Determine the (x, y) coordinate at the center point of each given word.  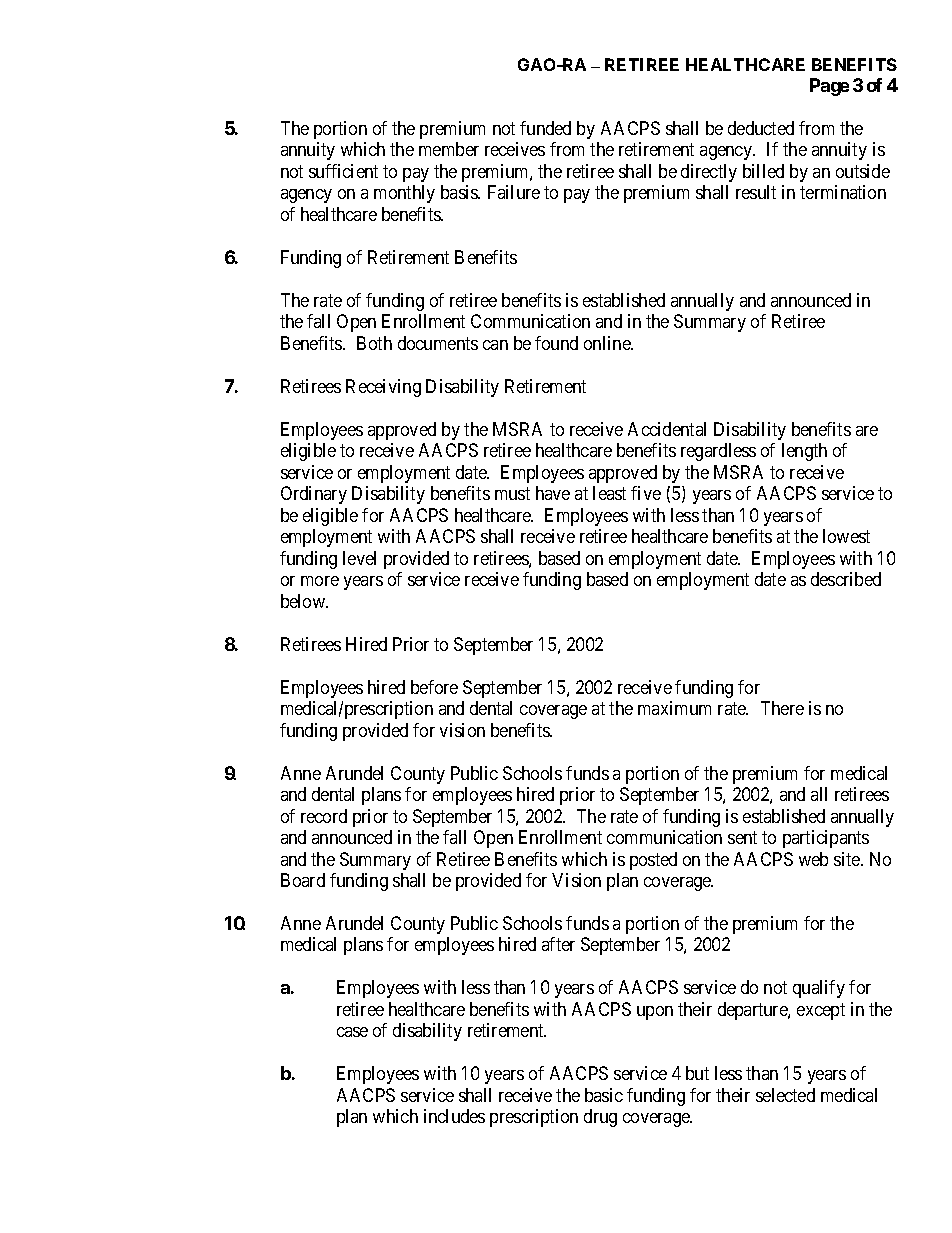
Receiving (383, 388)
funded (545, 128)
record (324, 816)
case (352, 1032)
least (609, 493)
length (804, 452)
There (782, 708)
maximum (674, 708)
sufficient (343, 171)
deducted (761, 128)
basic (604, 1095)
